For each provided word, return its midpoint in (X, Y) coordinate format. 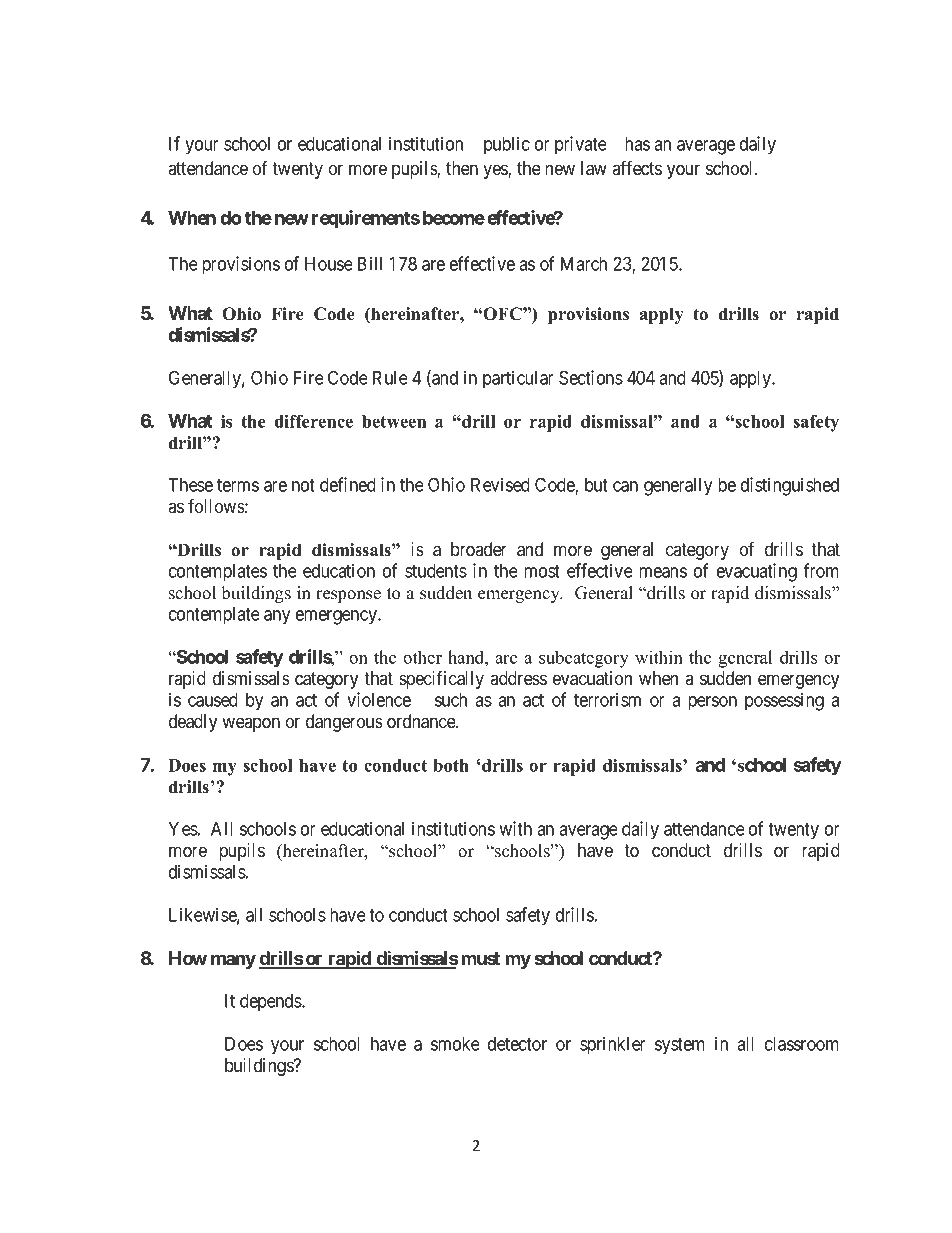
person (712, 703)
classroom (802, 1044)
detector (517, 1044)
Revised (500, 484)
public (507, 145)
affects (637, 167)
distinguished (790, 486)
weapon (251, 724)
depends (271, 1003)
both (451, 765)
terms (238, 485)
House (329, 264)
